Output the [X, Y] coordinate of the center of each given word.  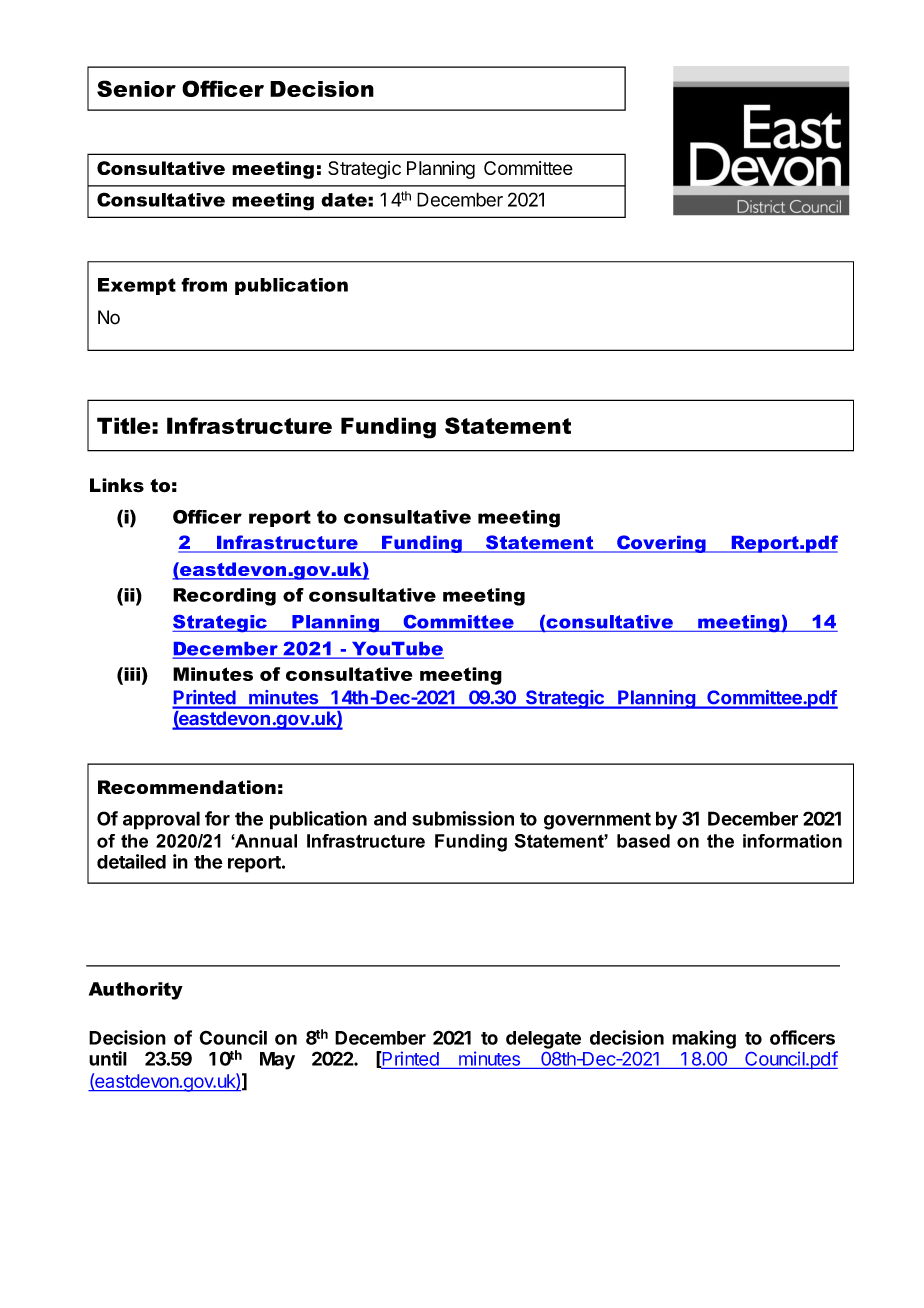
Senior [136, 88]
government [597, 821]
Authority [136, 991]
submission [463, 818]
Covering [661, 544]
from [204, 285]
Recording [224, 597]
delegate [543, 1040]
